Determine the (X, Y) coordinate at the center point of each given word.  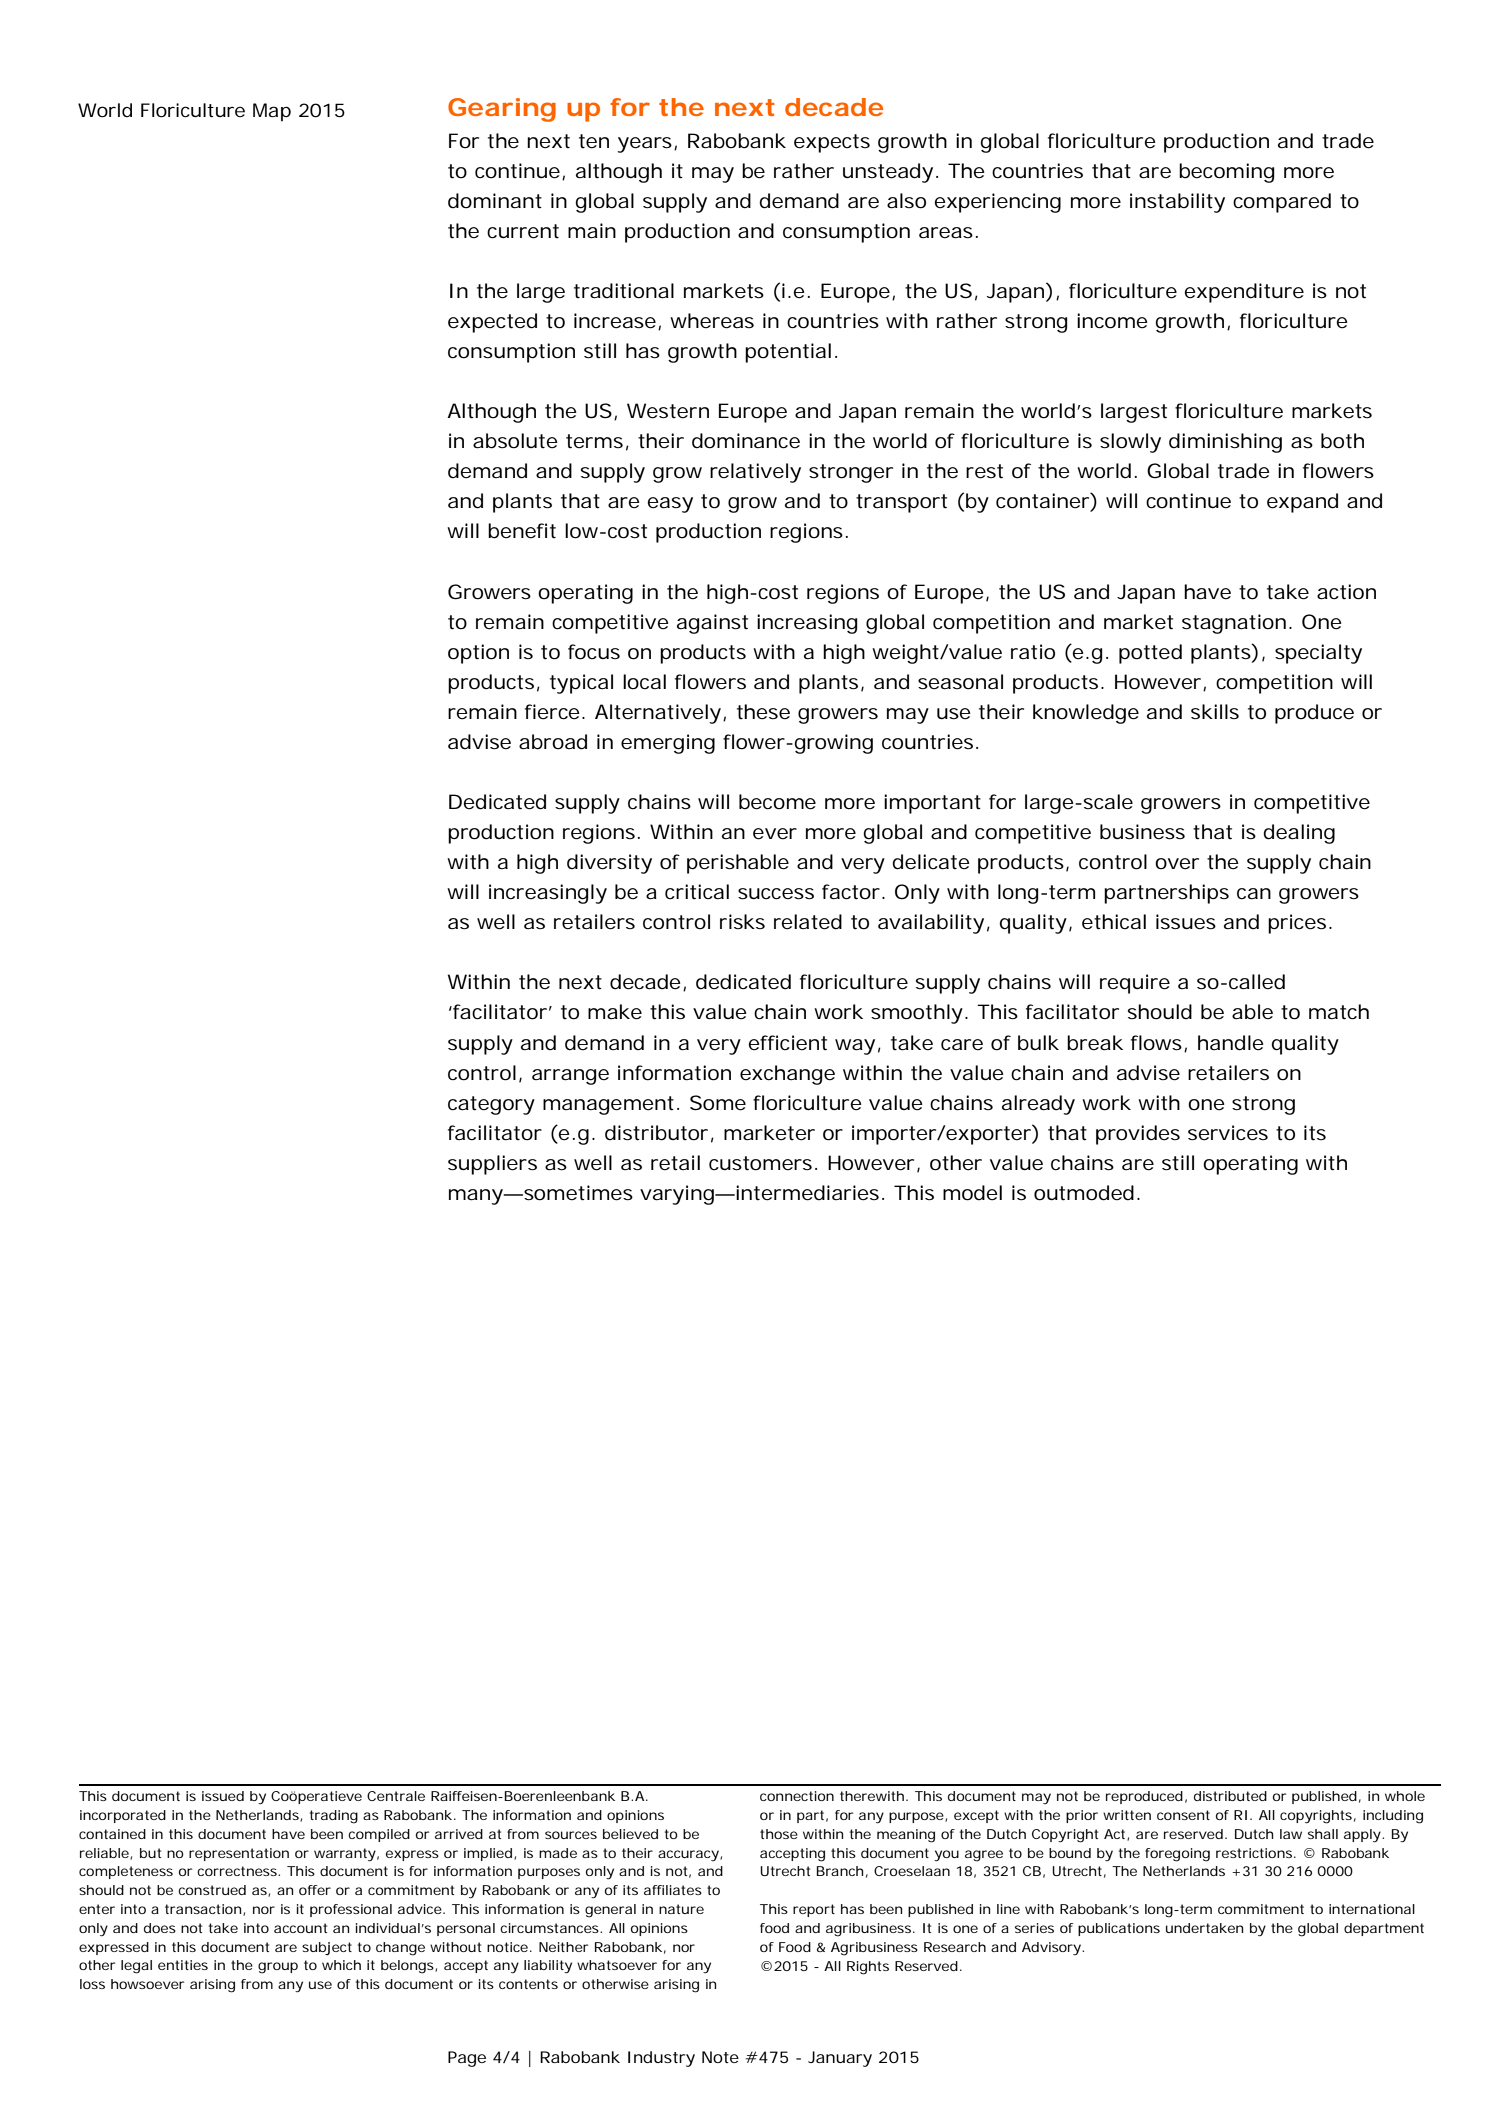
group (278, 1968)
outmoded (1084, 1193)
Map (272, 112)
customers (762, 1163)
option (478, 654)
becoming (1227, 173)
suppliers (492, 1165)
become (777, 802)
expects (832, 143)
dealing (1299, 834)
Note (720, 2057)
